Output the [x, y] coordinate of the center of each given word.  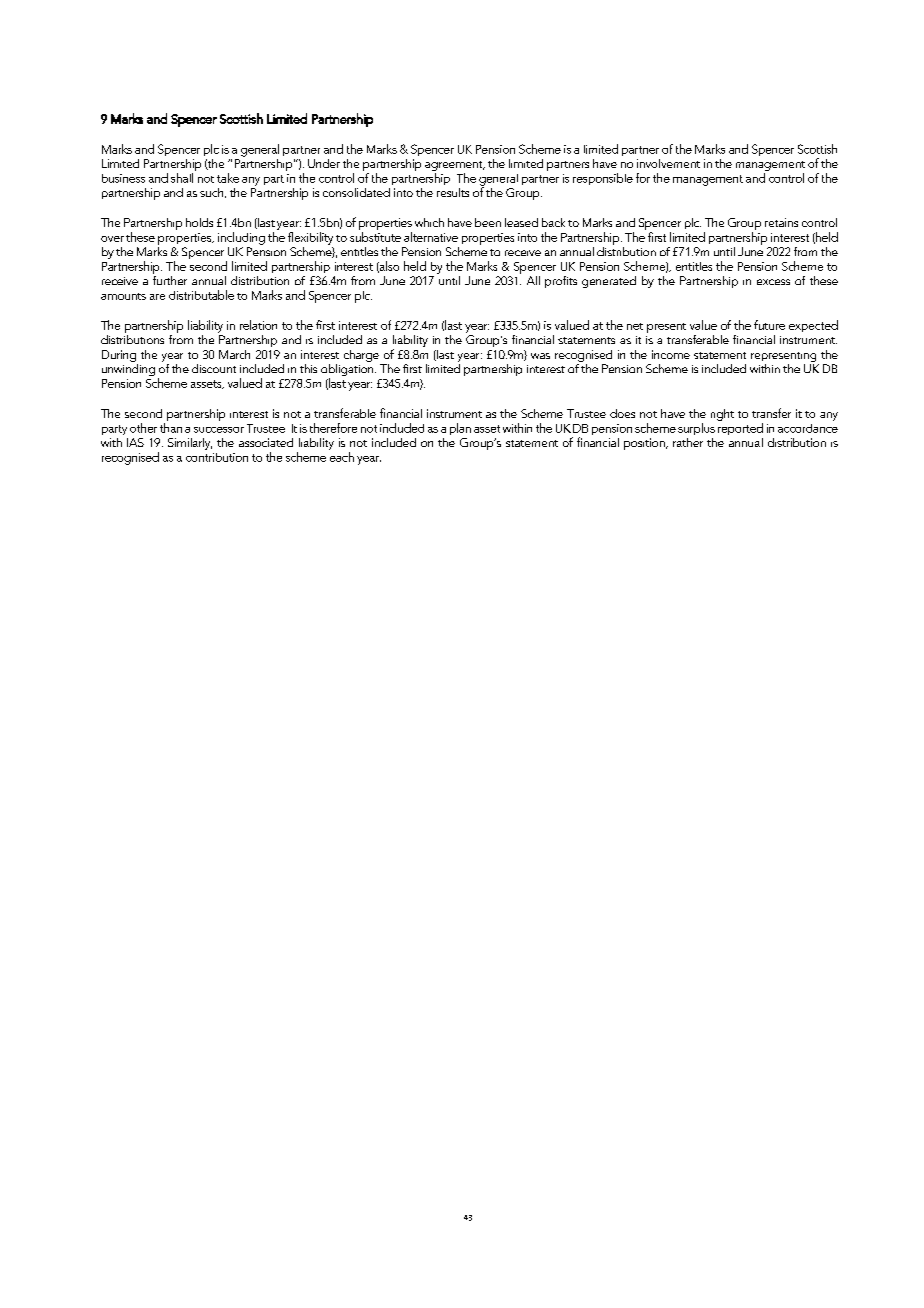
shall [182, 178]
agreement [455, 166]
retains [781, 222]
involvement [668, 163]
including [241, 238]
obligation [348, 370]
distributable [201, 295]
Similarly [190, 444]
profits [561, 282]
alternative [431, 237]
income [671, 354]
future [769, 325]
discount [214, 368]
